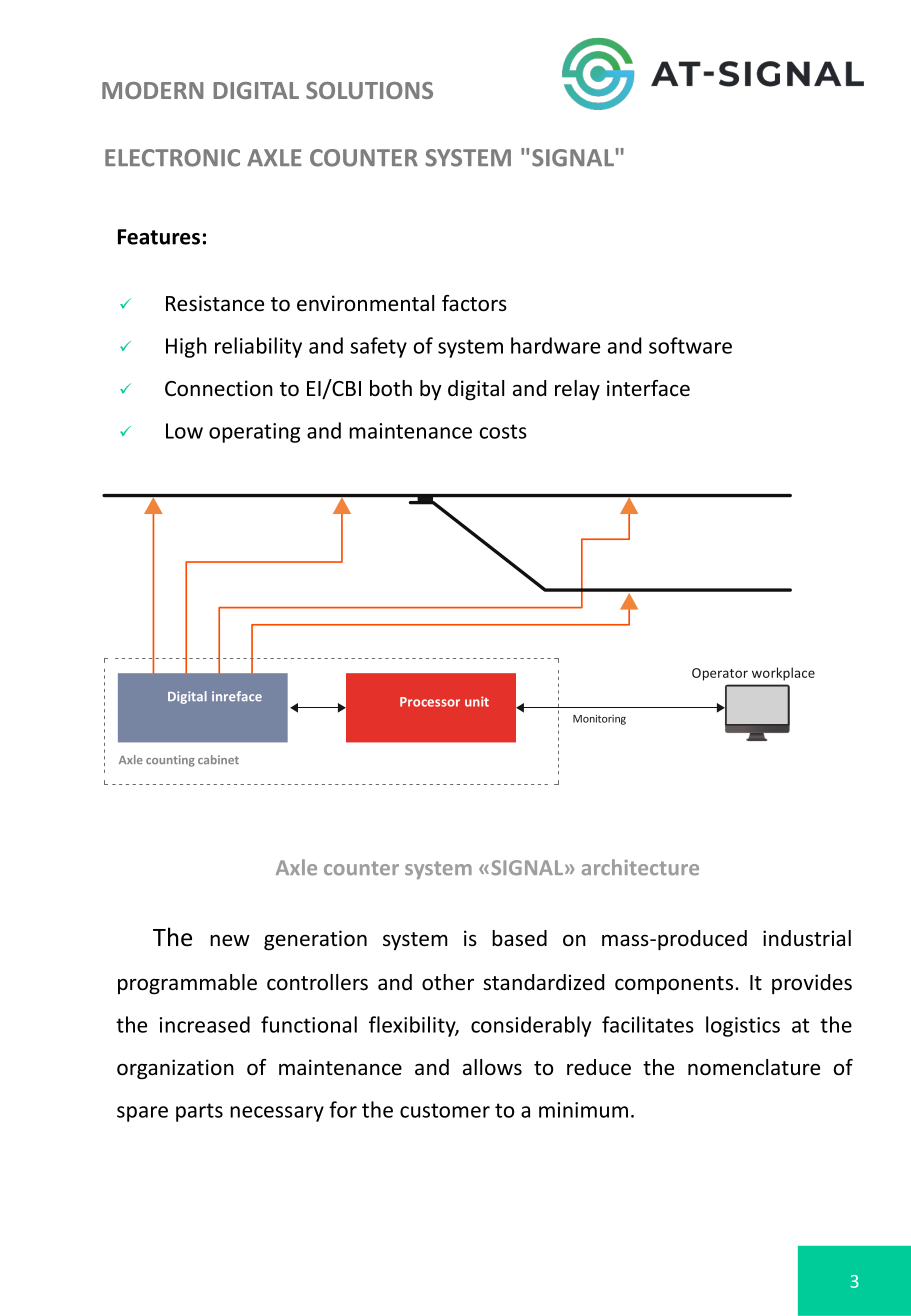 This screenshot has height=1316, width=911. I want to click on unit, so click(477, 701).
